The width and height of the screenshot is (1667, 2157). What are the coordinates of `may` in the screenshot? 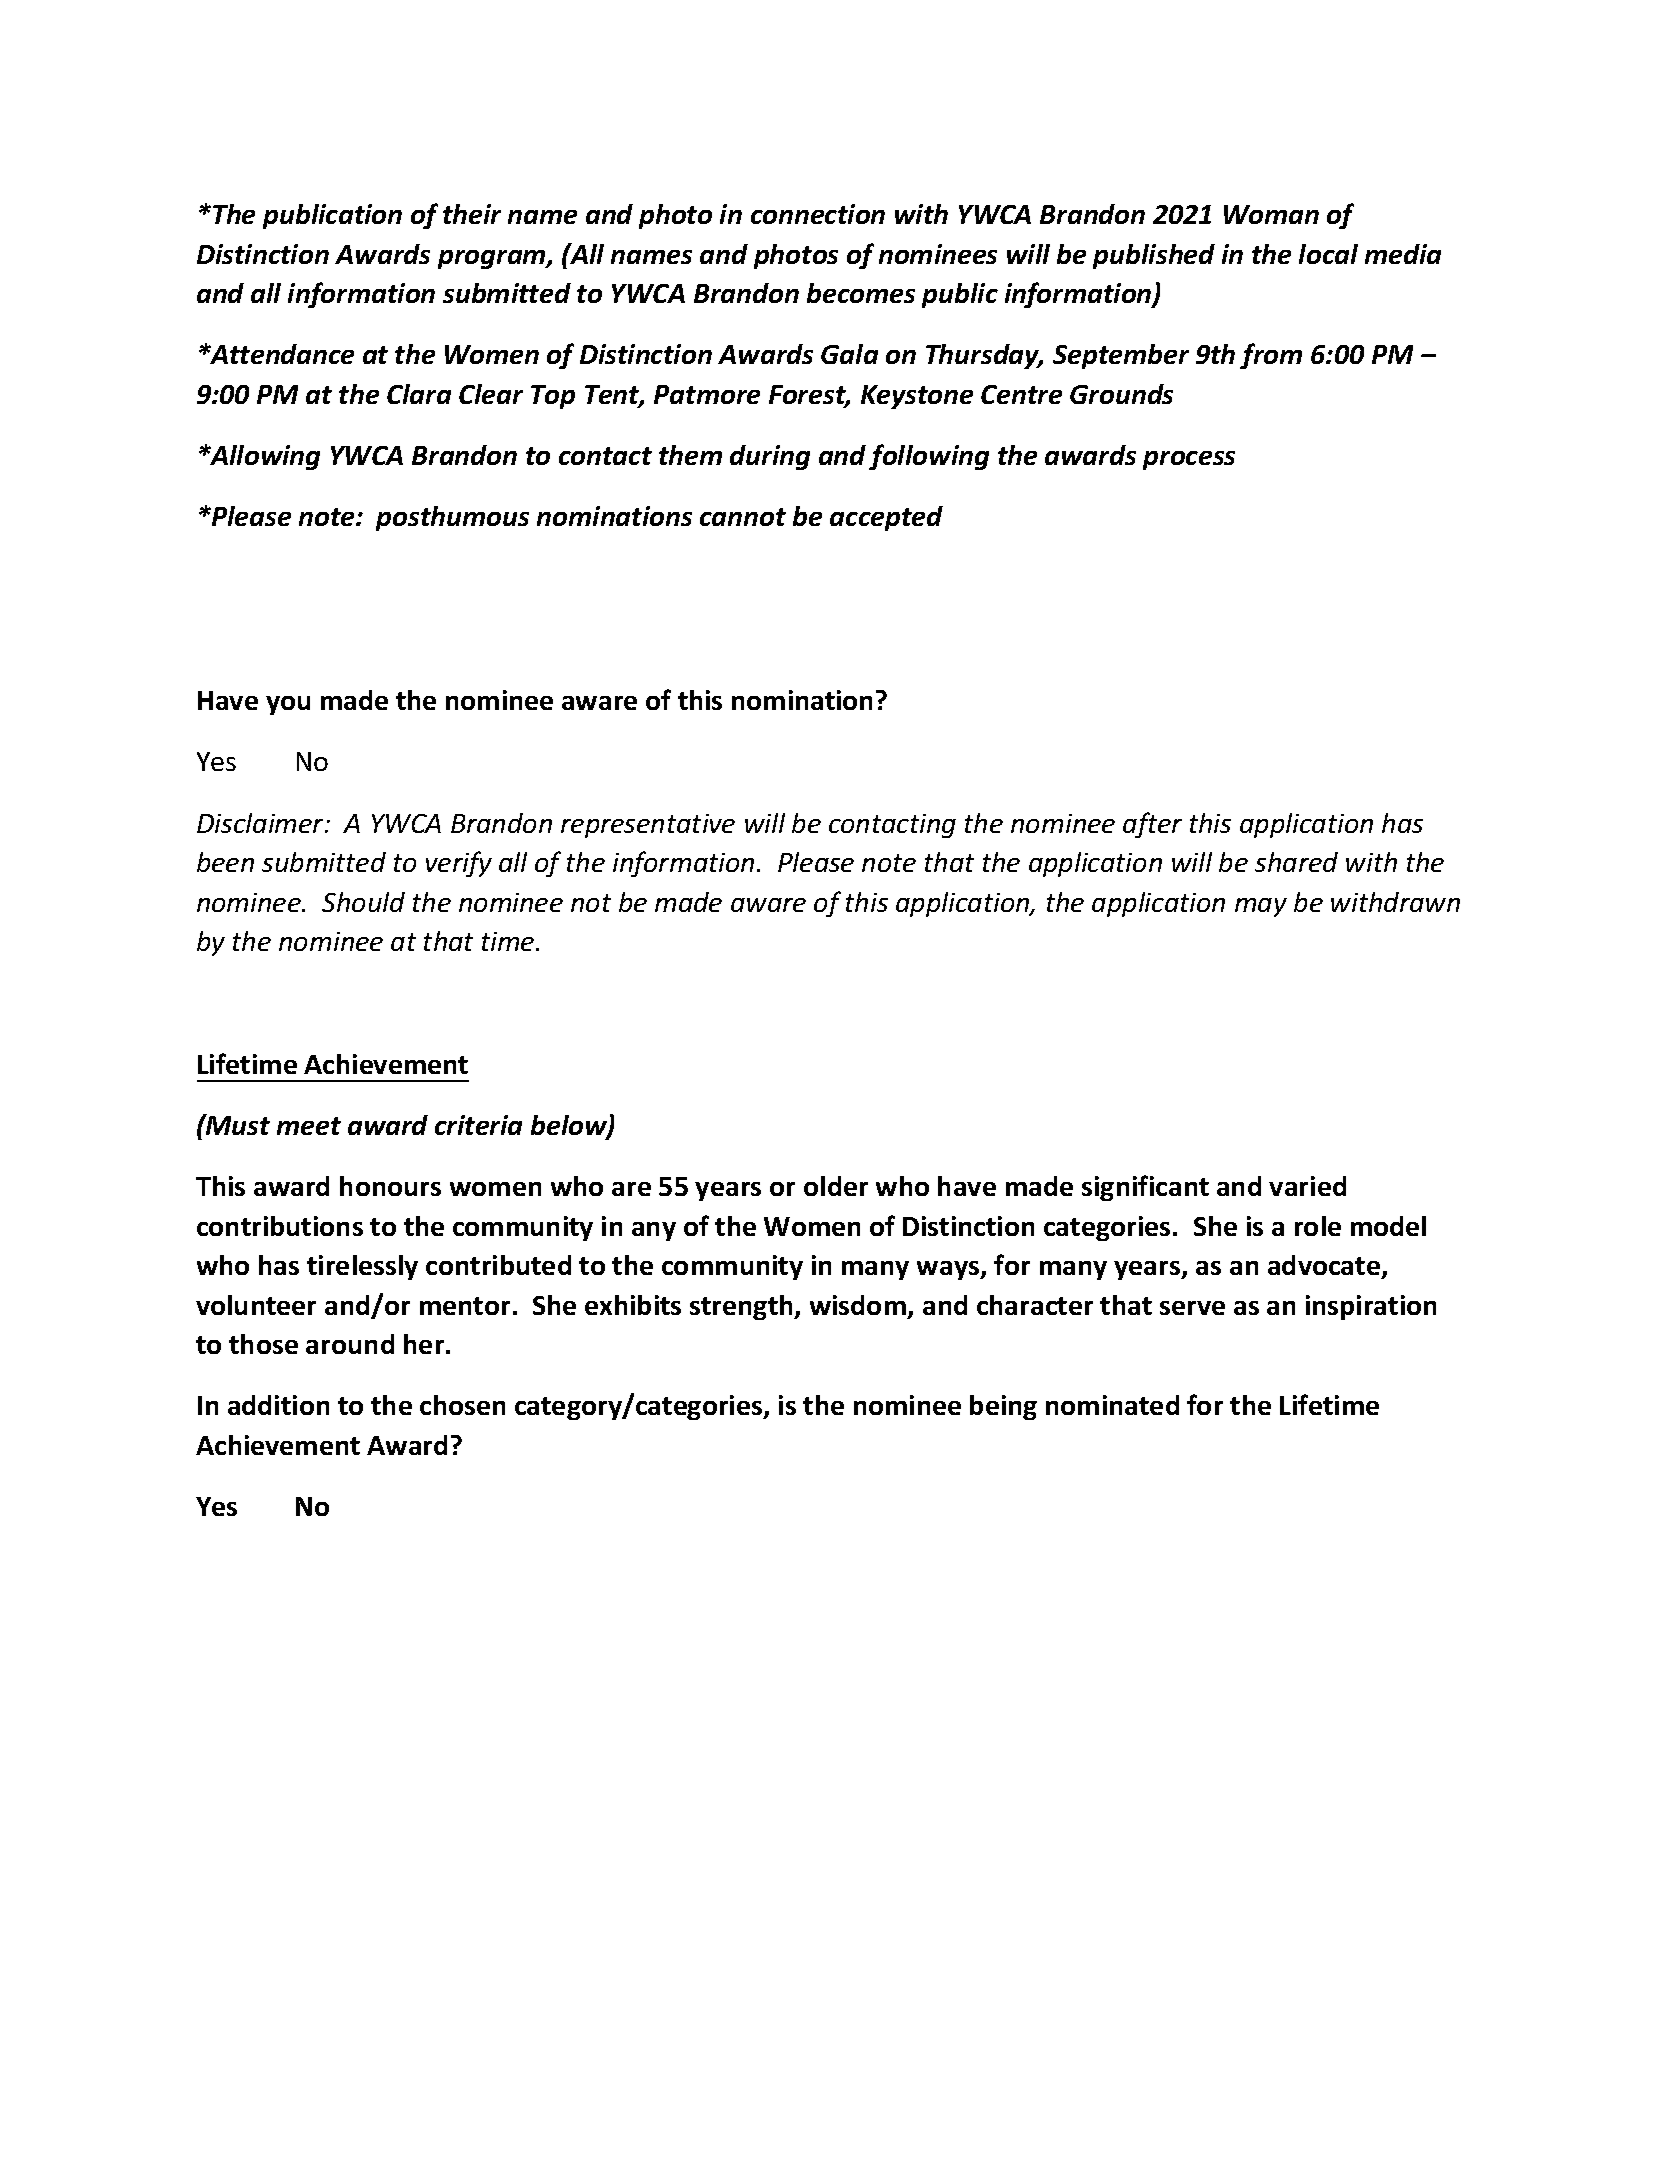 It's located at (1261, 907).
